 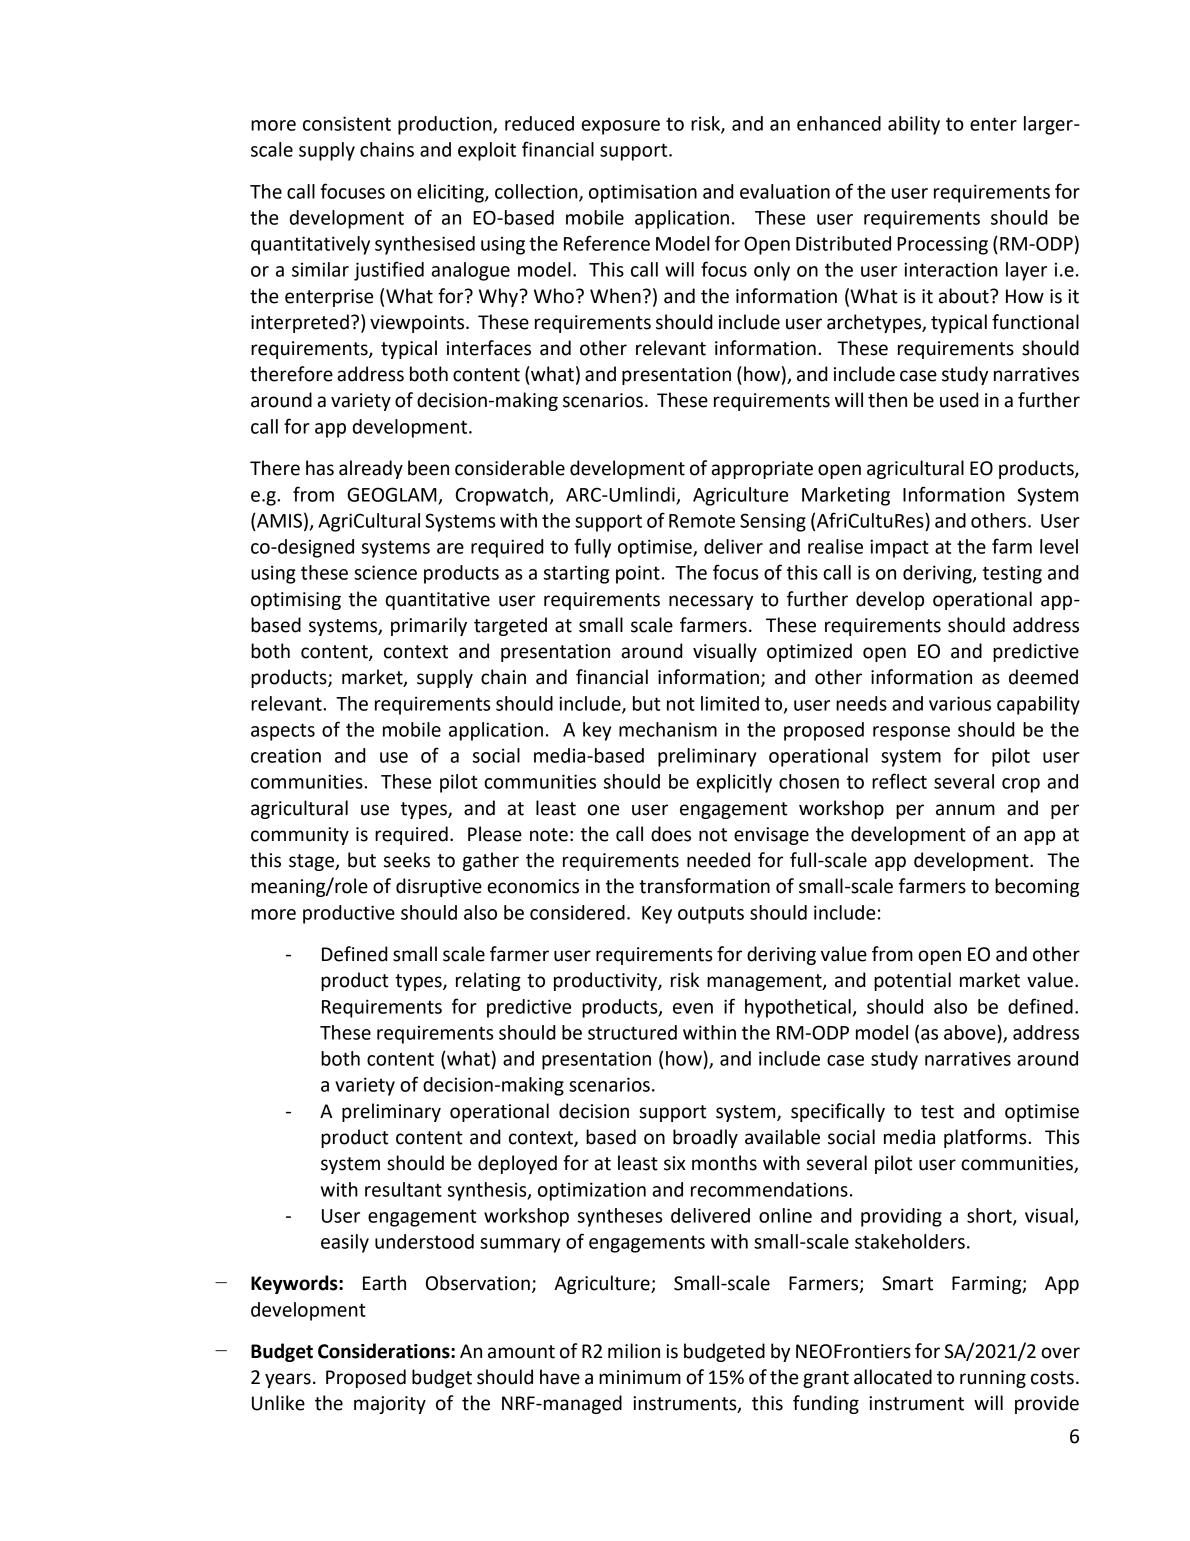 I want to click on used, so click(x=959, y=400).
